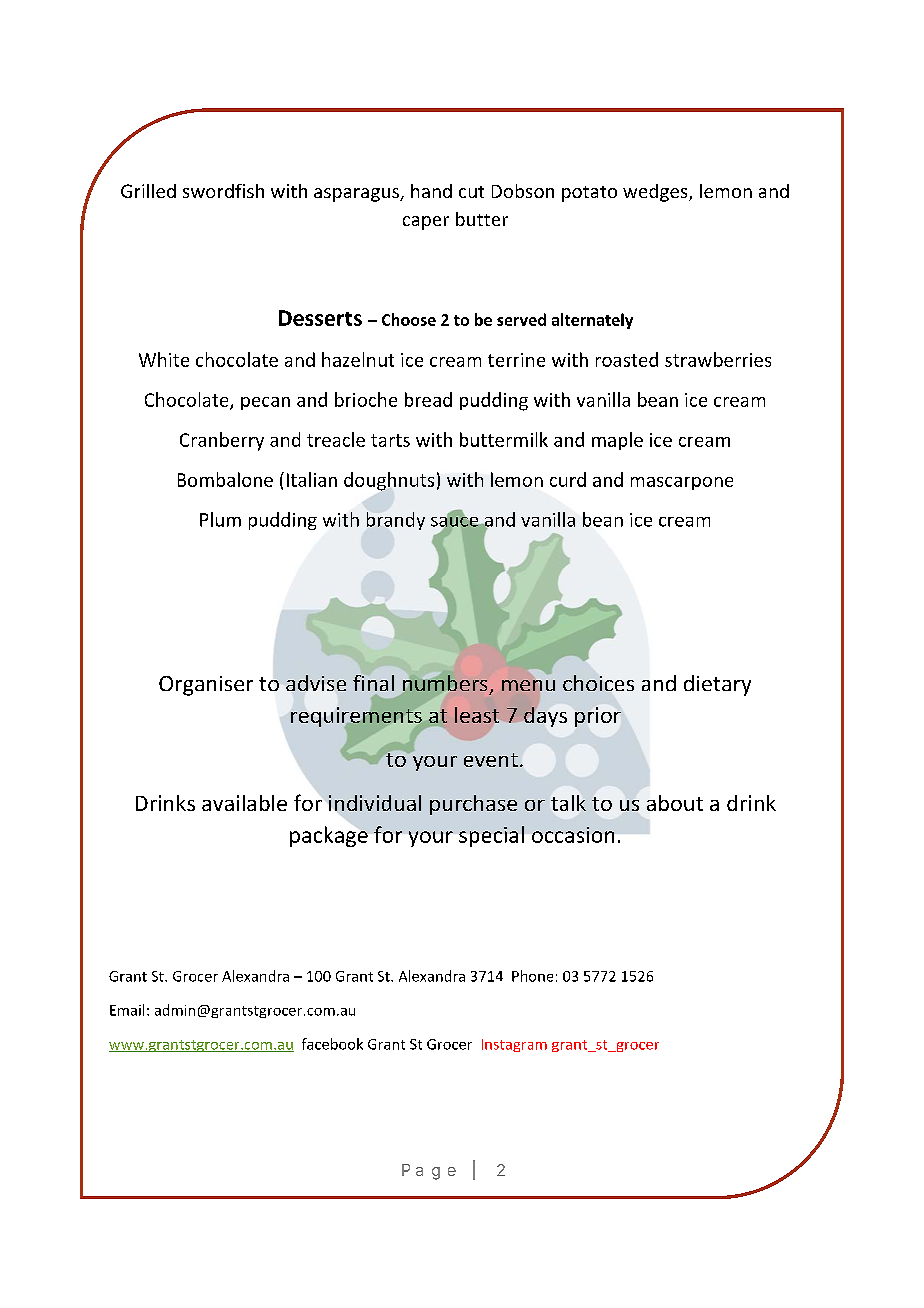 This screenshot has width=924, height=1308. Describe the element at coordinates (390, 440) in the screenshot. I see `tarts` at that location.
